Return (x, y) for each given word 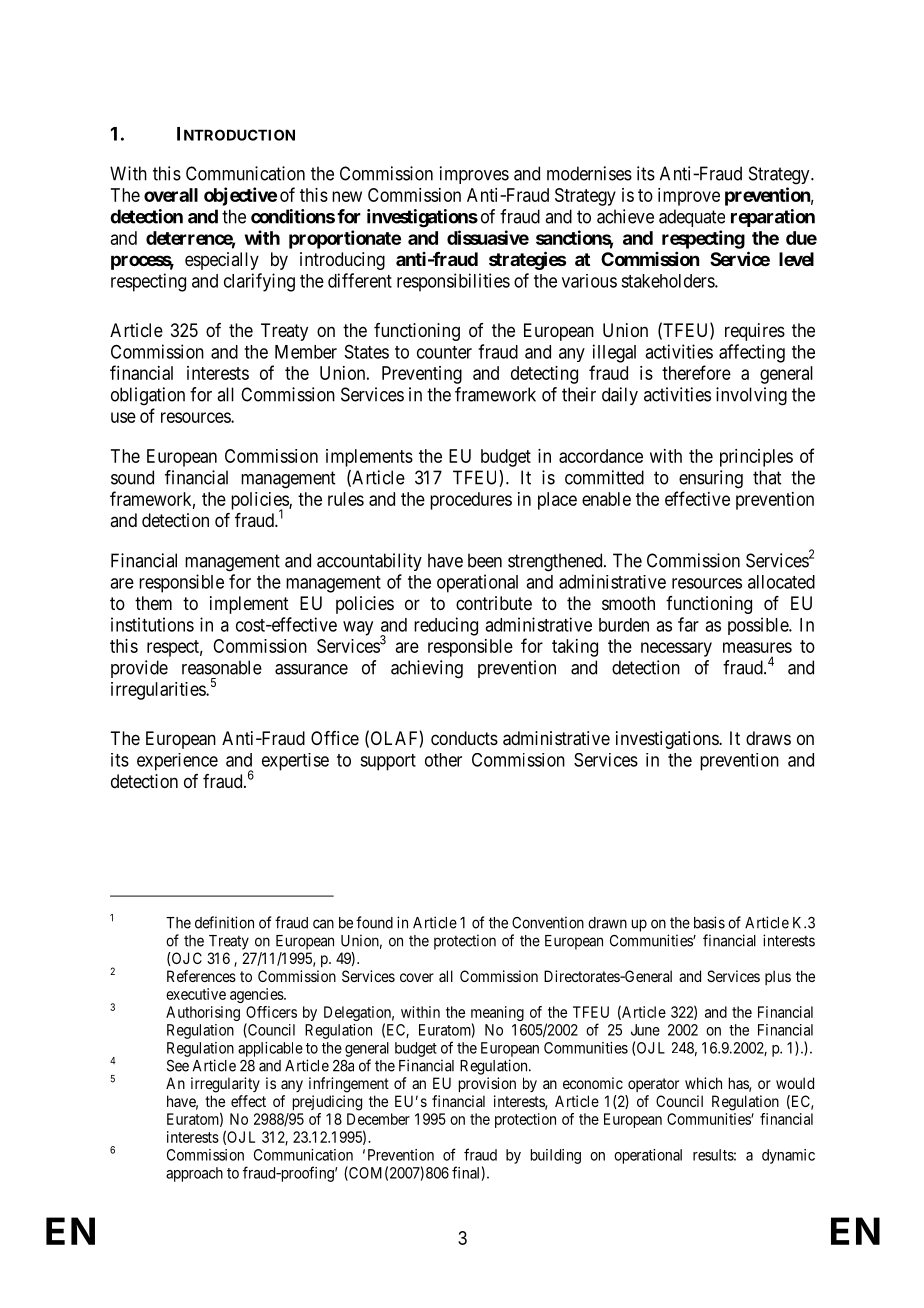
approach (194, 1174)
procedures (471, 501)
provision (487, 1084)
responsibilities (453, 282)
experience (177, 762)
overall (171, 195)
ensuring (711, 479)
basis (709, 922)
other (443, 760)
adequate (692, 218)
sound (132, 477)
